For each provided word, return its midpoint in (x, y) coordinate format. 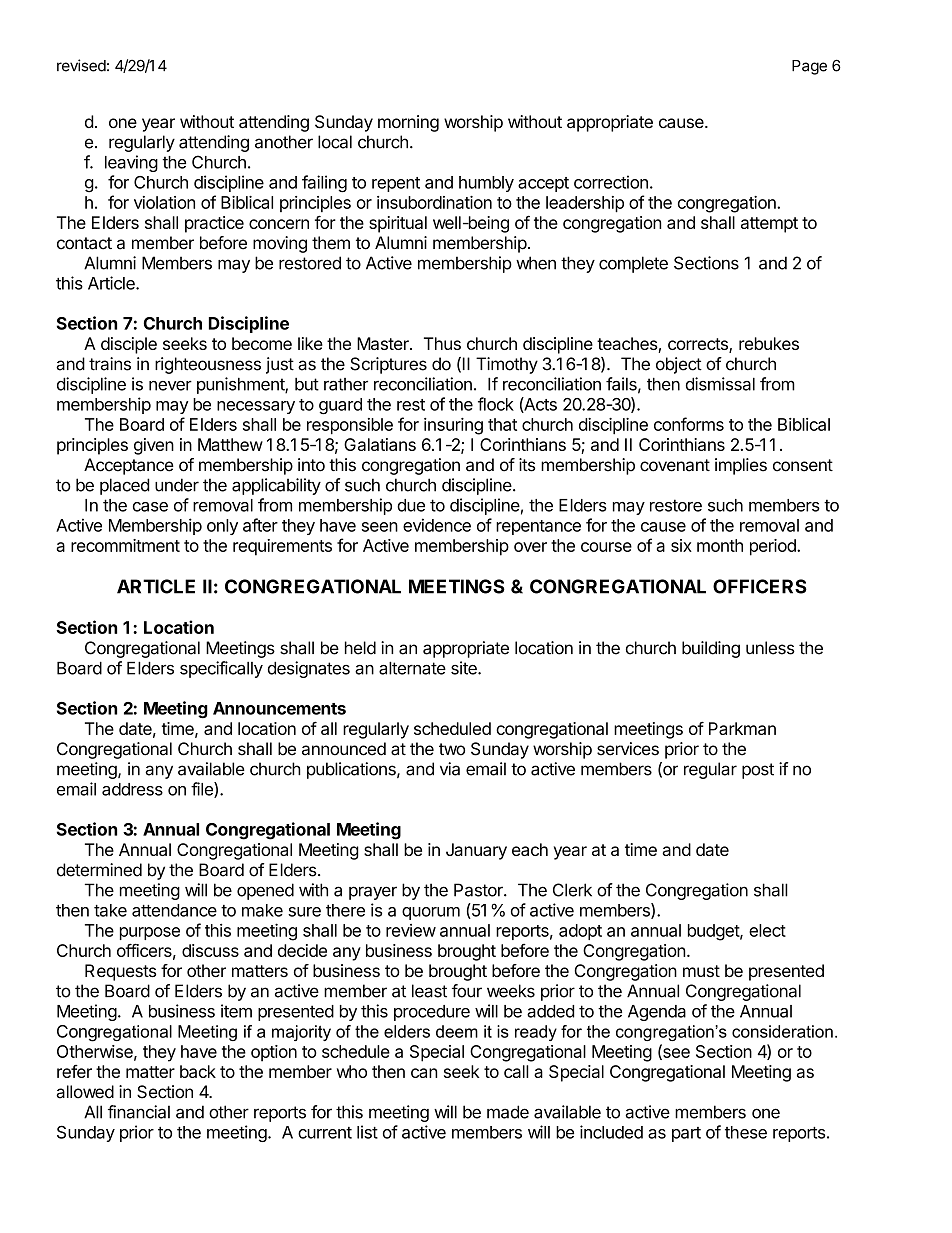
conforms (689, 424)
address (132, 789)
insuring (453, 426)
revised (81, 65)
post (758, 771)
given (154, 446)
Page (809, 67)
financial (139, 1112)
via (450, 769)
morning (408, 123)
